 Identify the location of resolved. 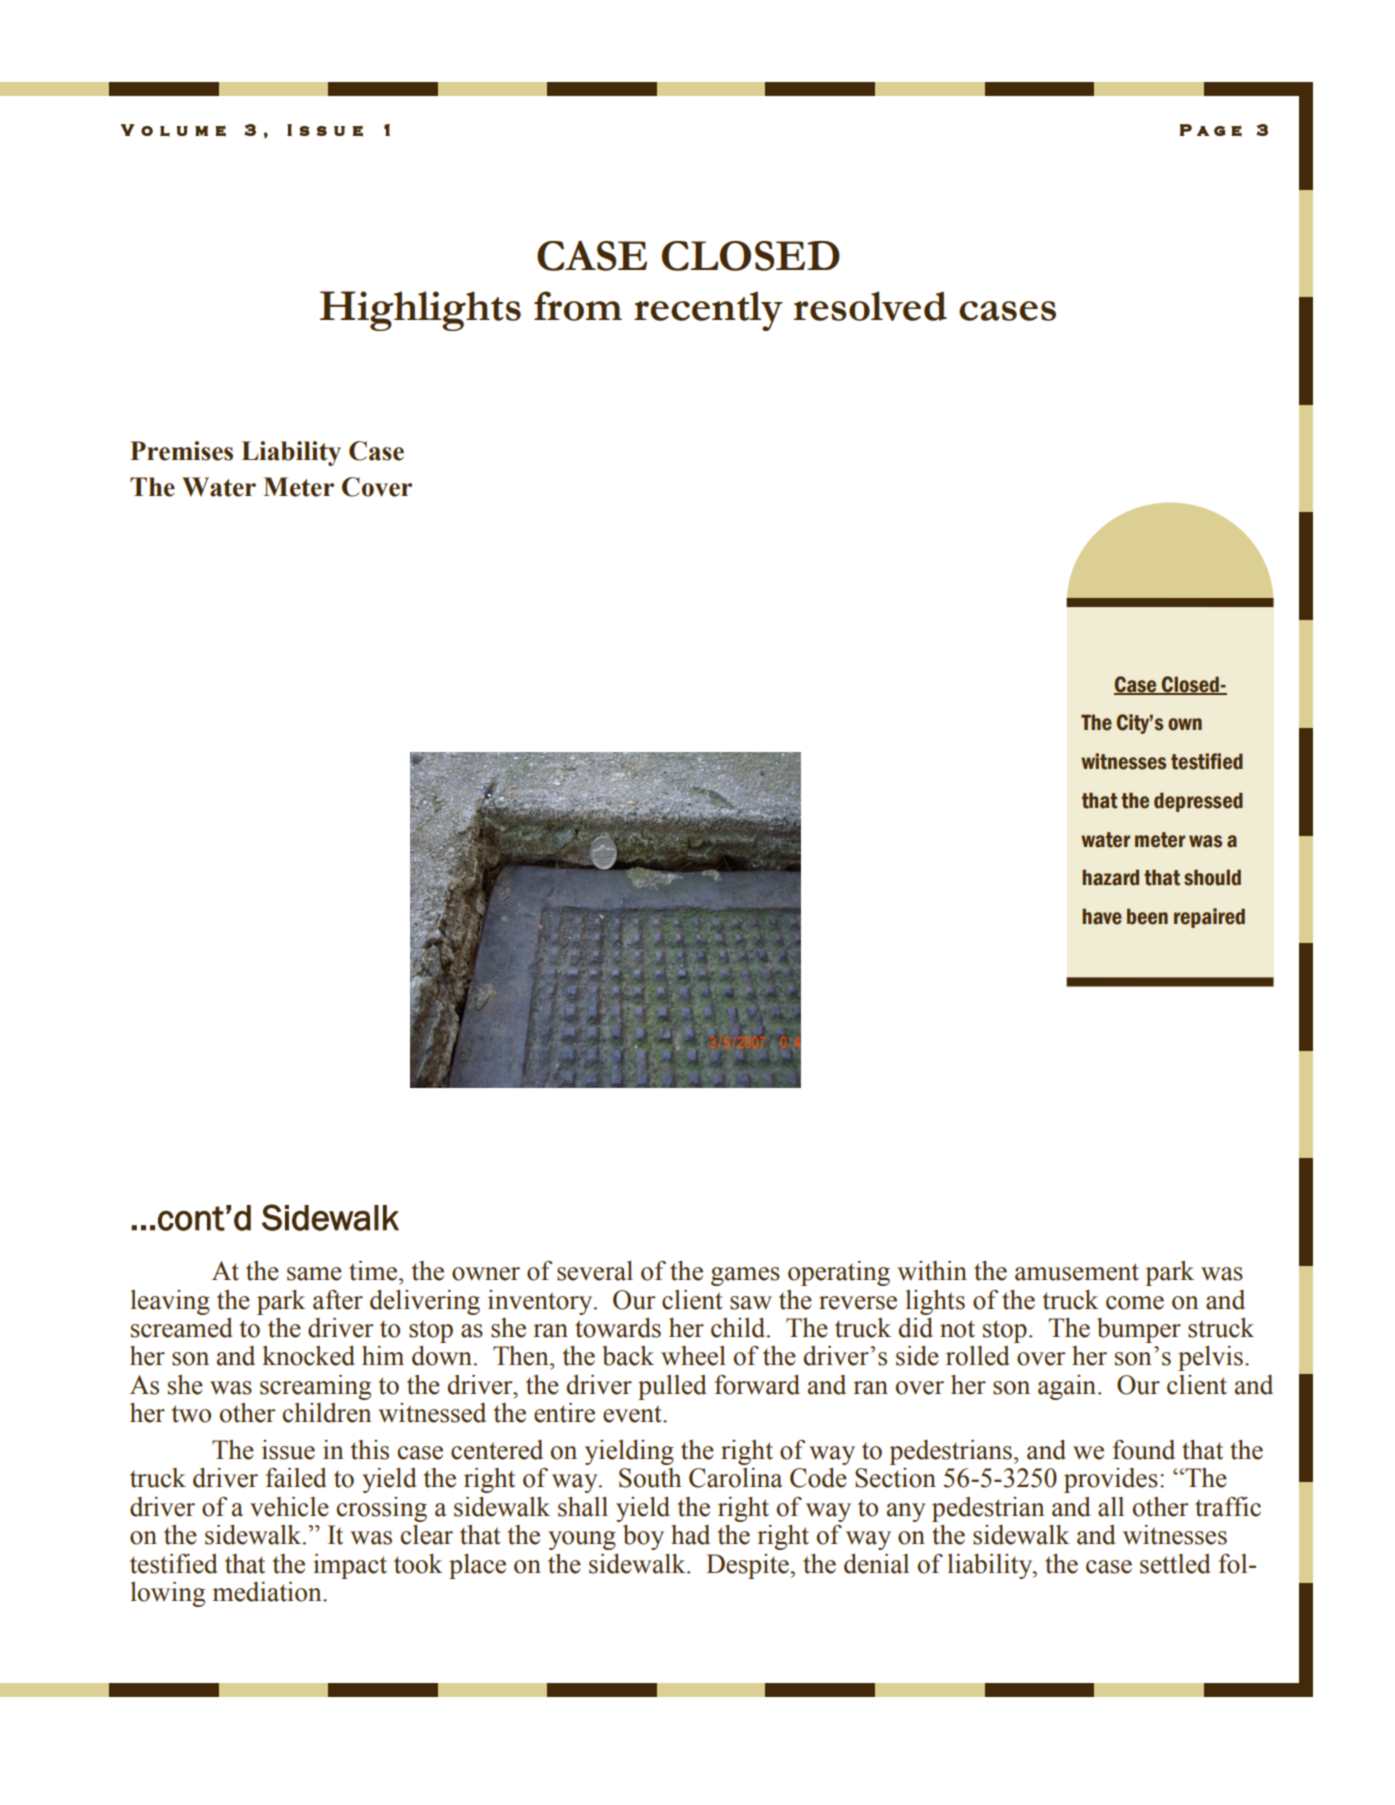
(870, 306).
